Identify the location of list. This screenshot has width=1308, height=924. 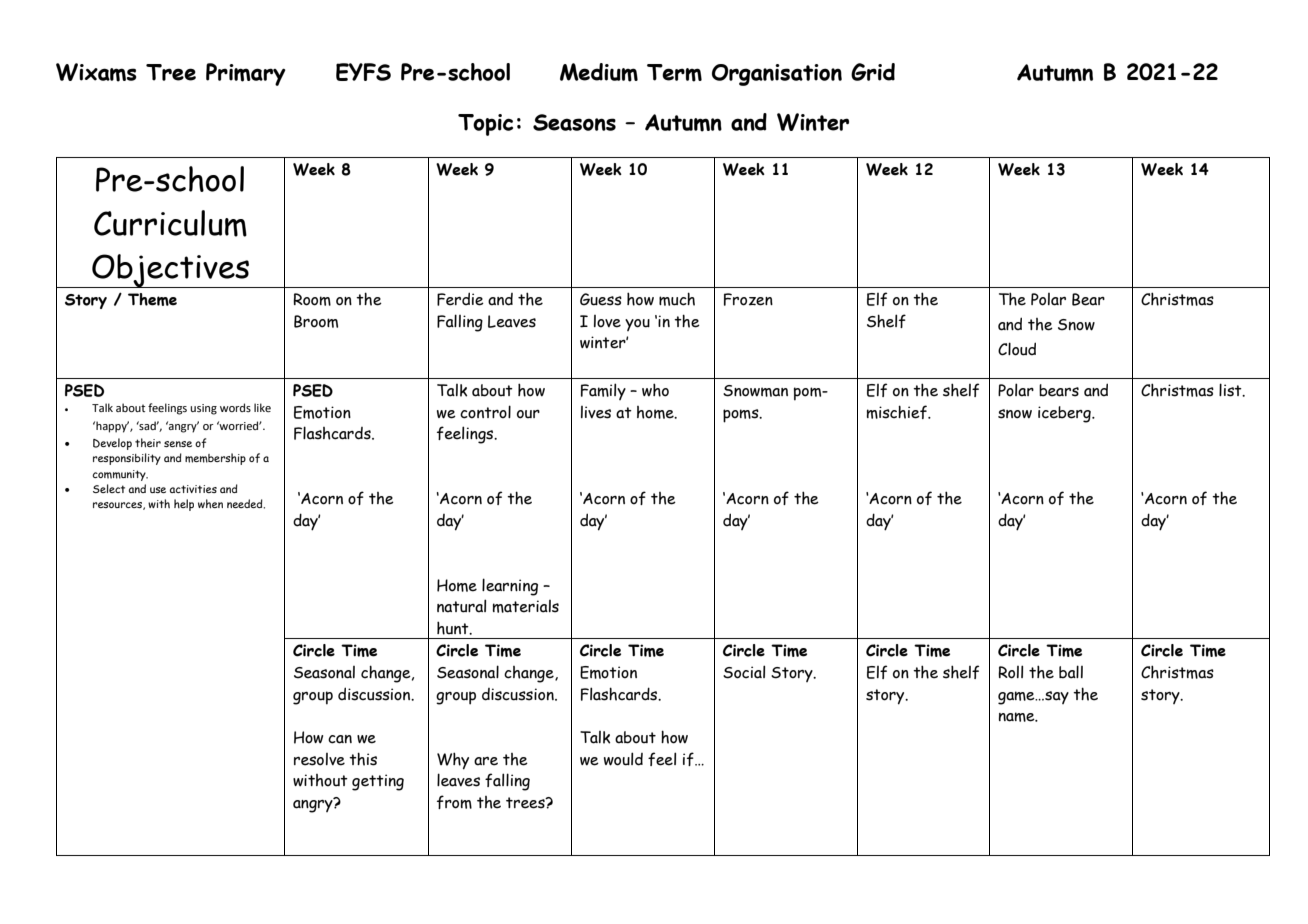
(1231, 390).
